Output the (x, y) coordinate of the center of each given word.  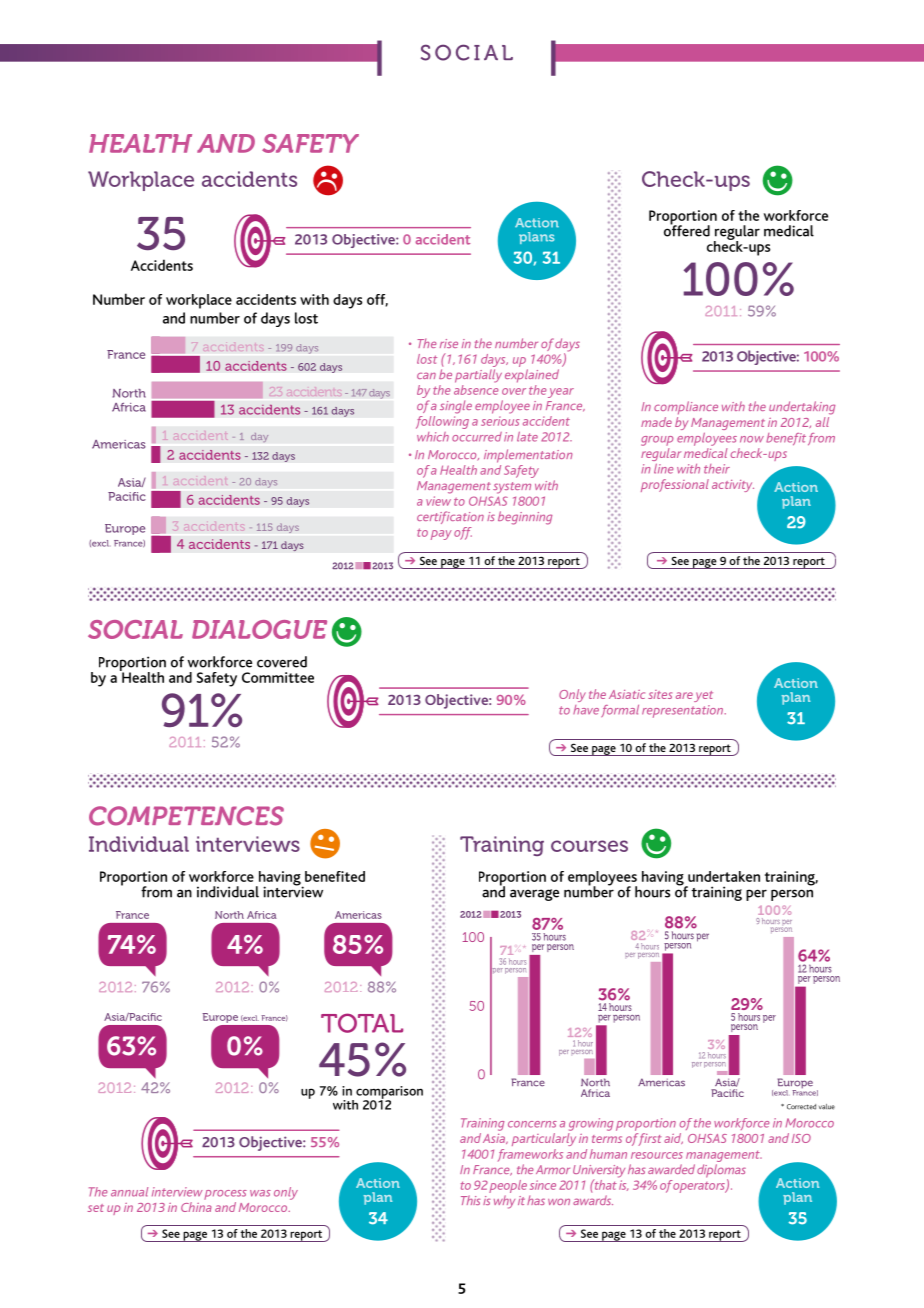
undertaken (724, 876)
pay (441, 535)
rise (449, 343)
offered (687, 230)
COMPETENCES (186, 816)
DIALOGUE (259, 629)
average (534, 895)
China (196, 1207)
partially (478, 376)
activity (733, 486)
